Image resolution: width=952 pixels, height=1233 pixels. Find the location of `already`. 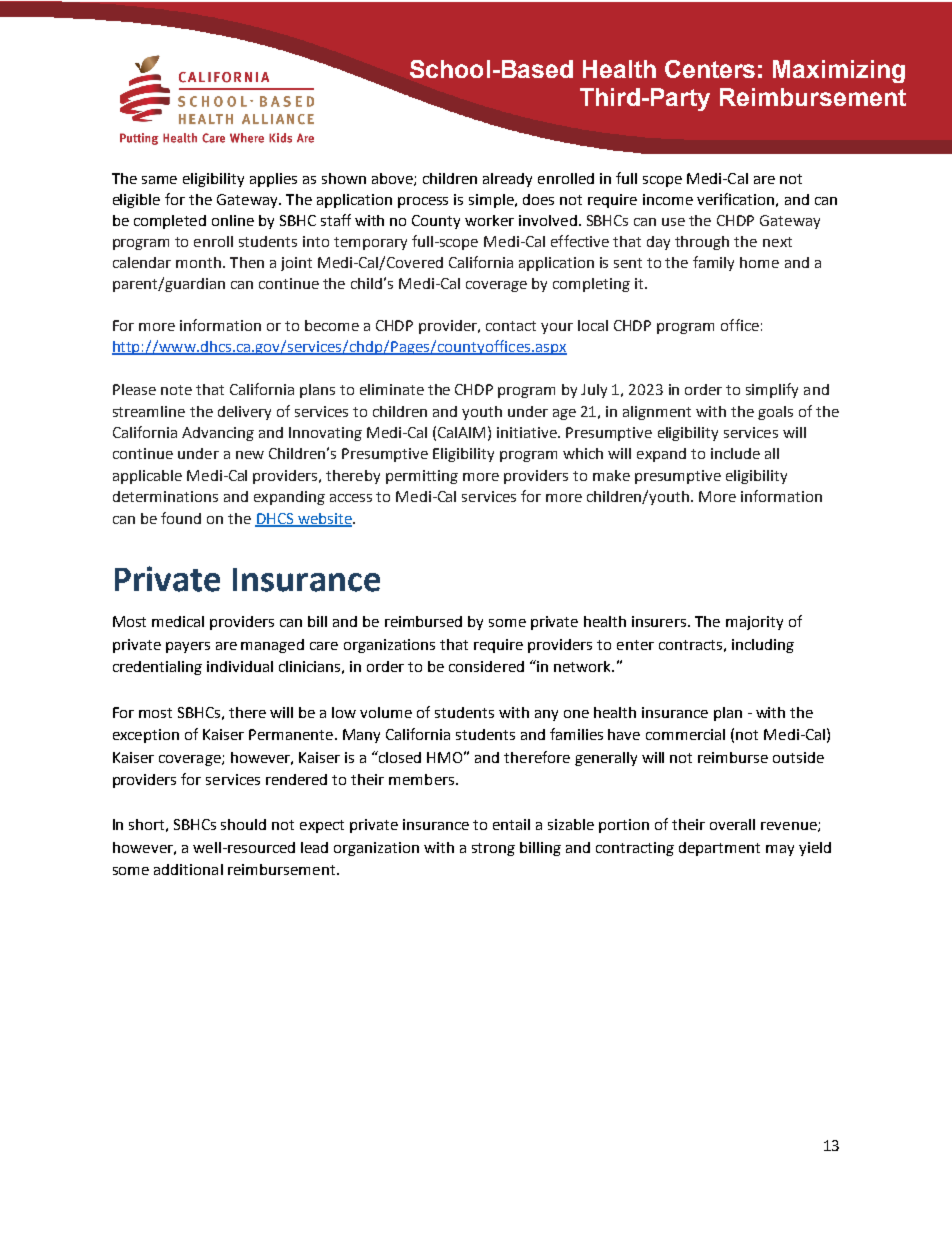

already is located at coordinates (507, 180).
